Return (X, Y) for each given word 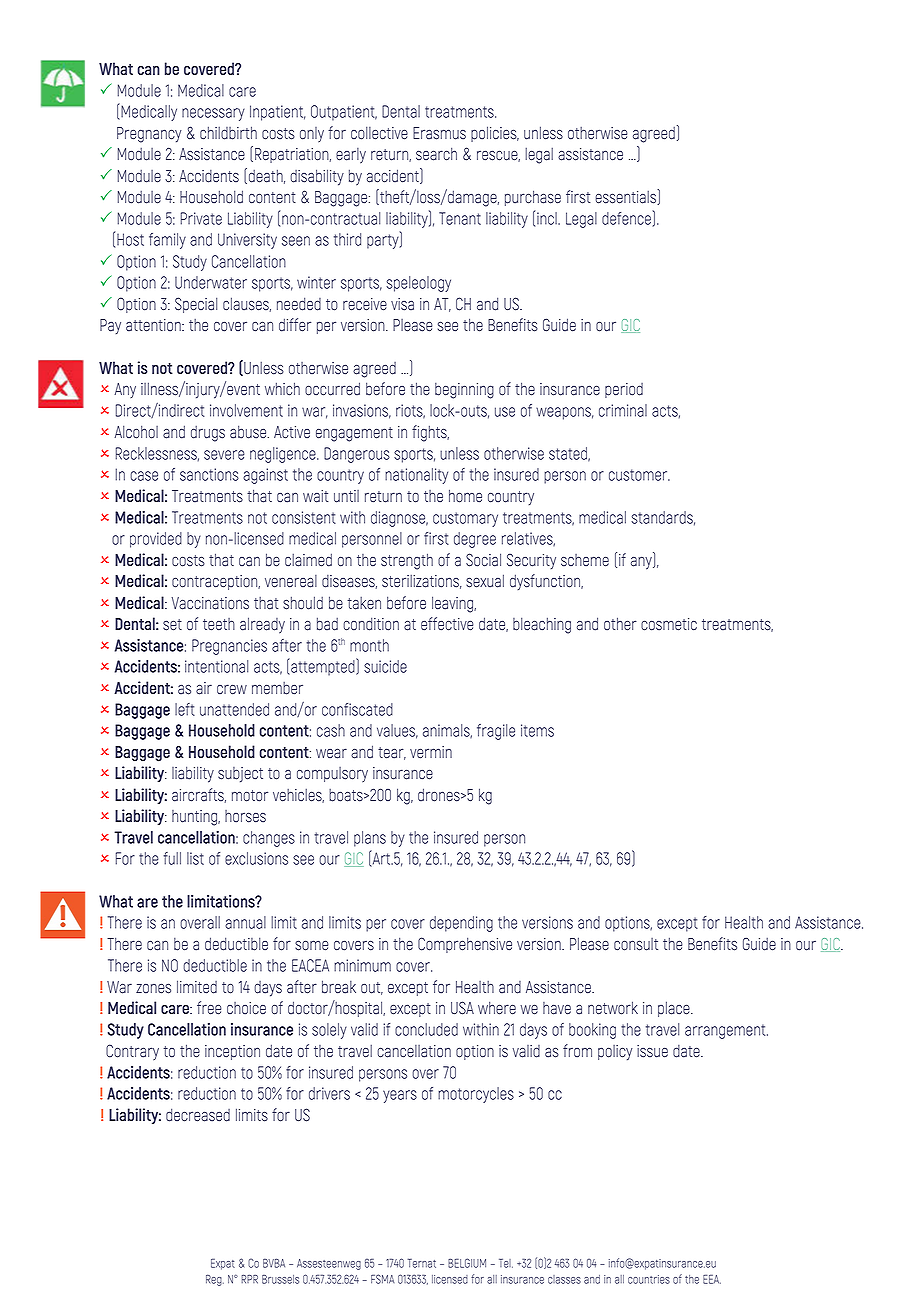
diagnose (399, 519)
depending (461, 924)
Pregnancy (149, 135)
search (436, 154)
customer (639, 475)
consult (636, 944)
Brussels (280, 1279)
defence (626, 218)
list (195, 858)
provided (156, 540)
